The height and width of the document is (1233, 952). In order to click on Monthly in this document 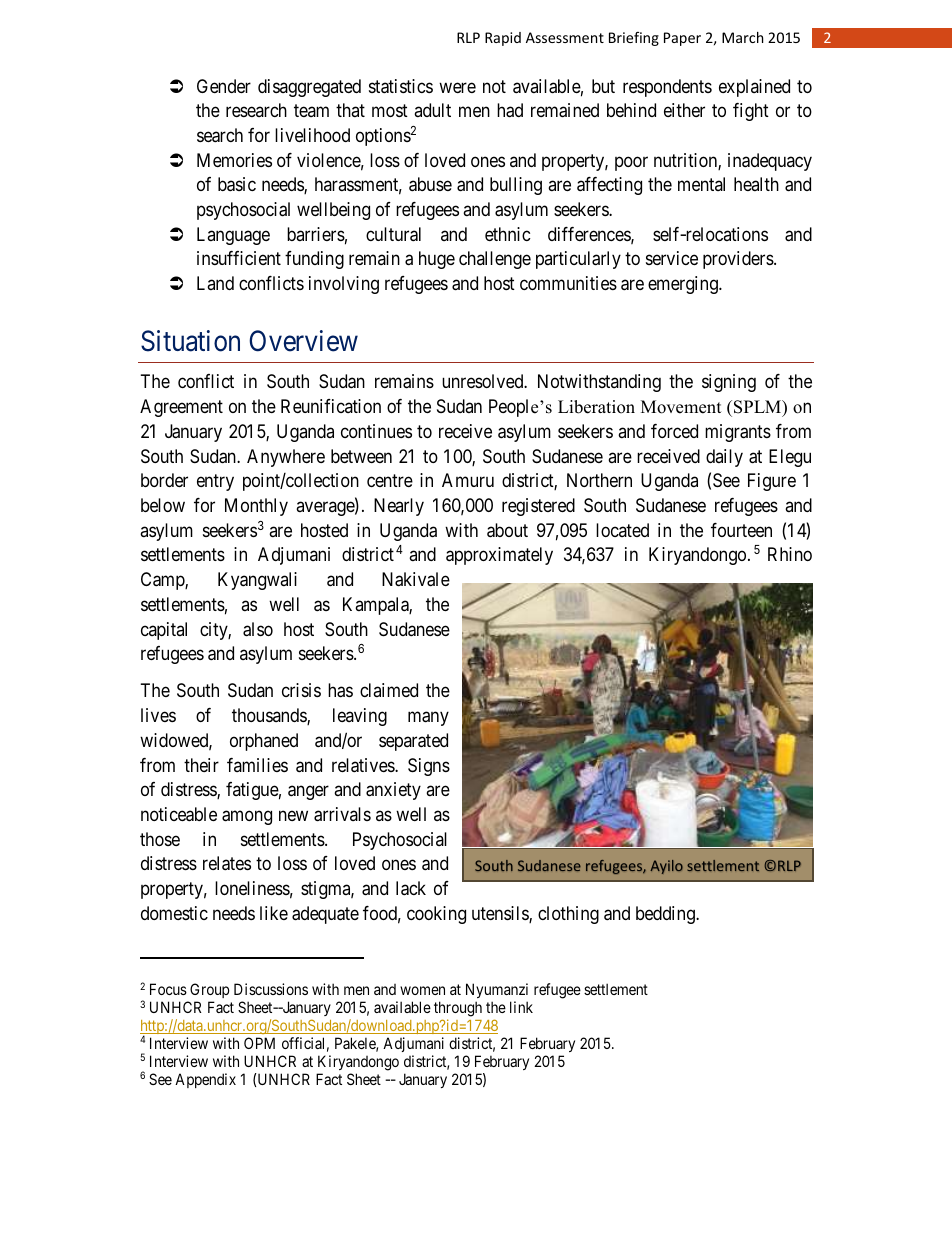, I will do `click(256, 507)`.
